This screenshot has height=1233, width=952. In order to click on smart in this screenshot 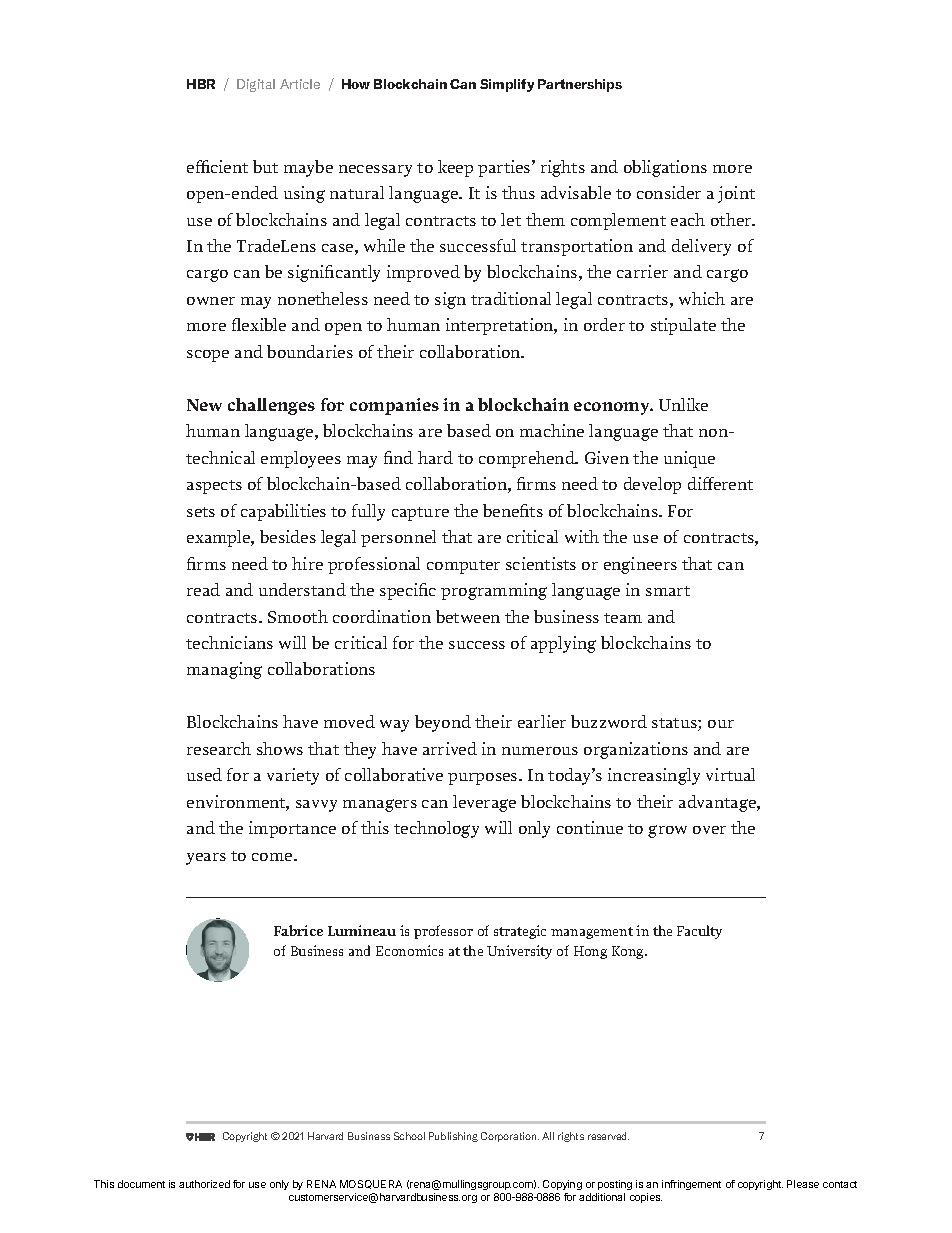, I will do `click(668, 591)`.
